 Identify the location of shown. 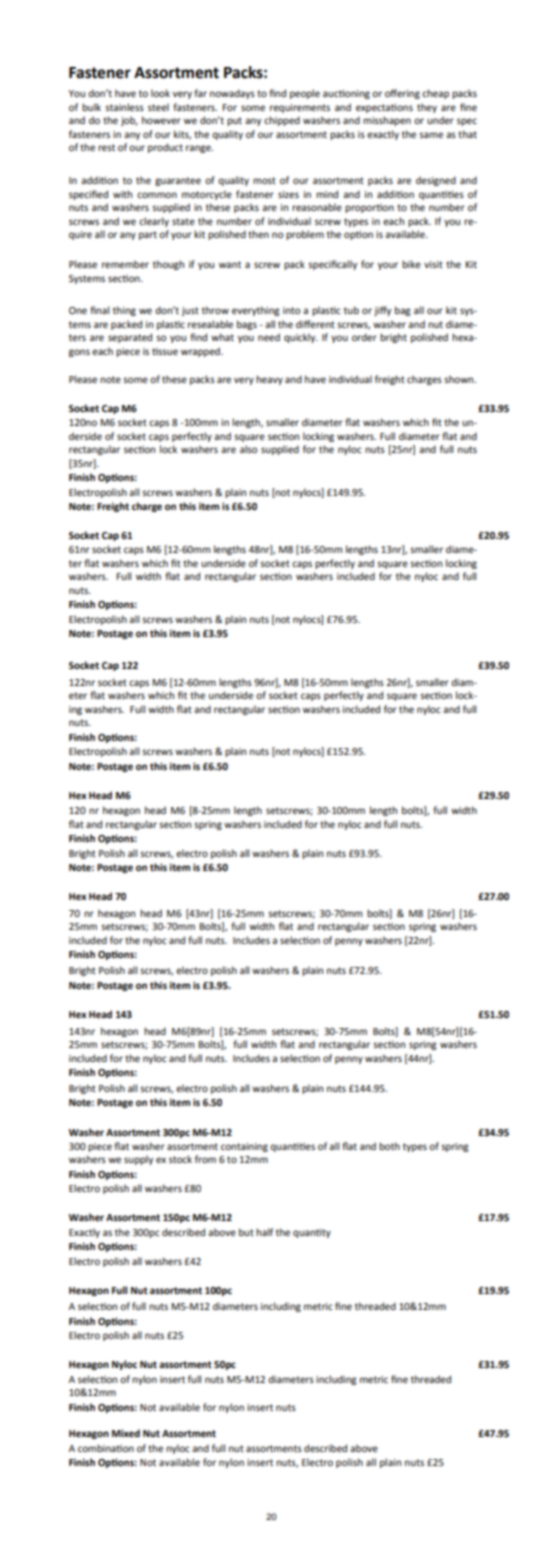
(460, 379).
